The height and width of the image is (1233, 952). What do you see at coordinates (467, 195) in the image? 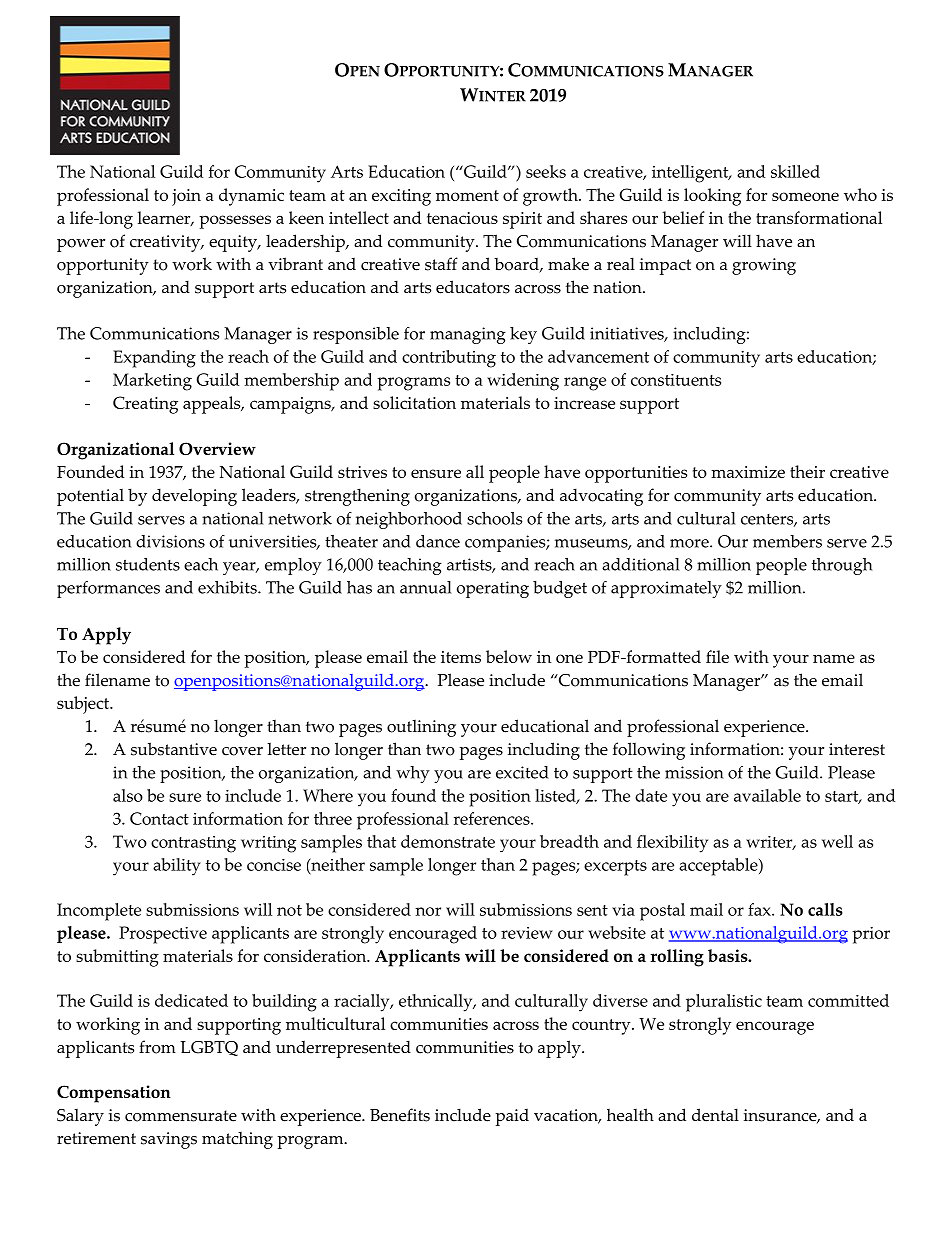
I see `moment` at bounding box center [467, 195].
